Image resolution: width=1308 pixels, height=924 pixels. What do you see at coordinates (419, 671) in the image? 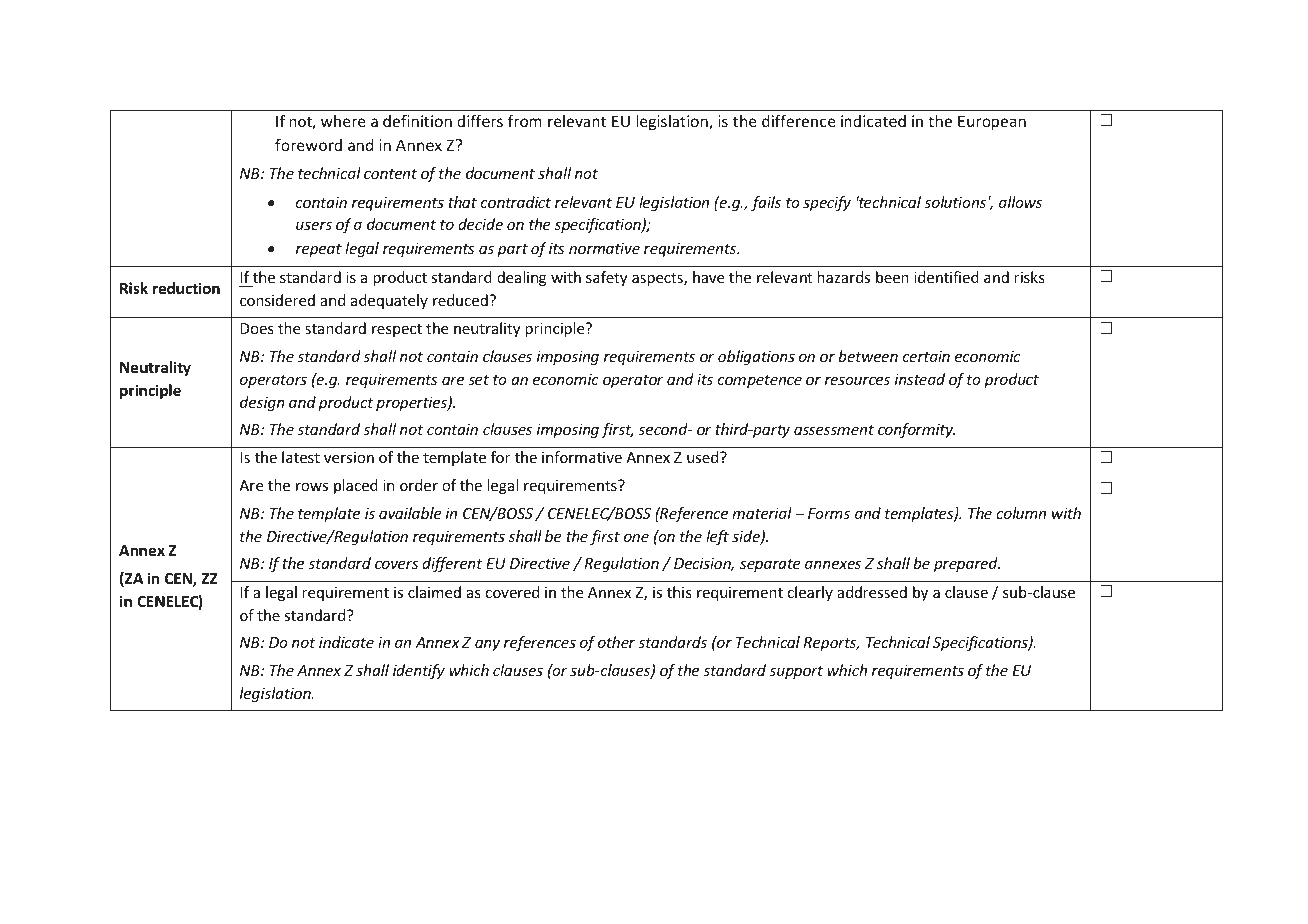
I see `identify` at bounding box center [419, 671].
